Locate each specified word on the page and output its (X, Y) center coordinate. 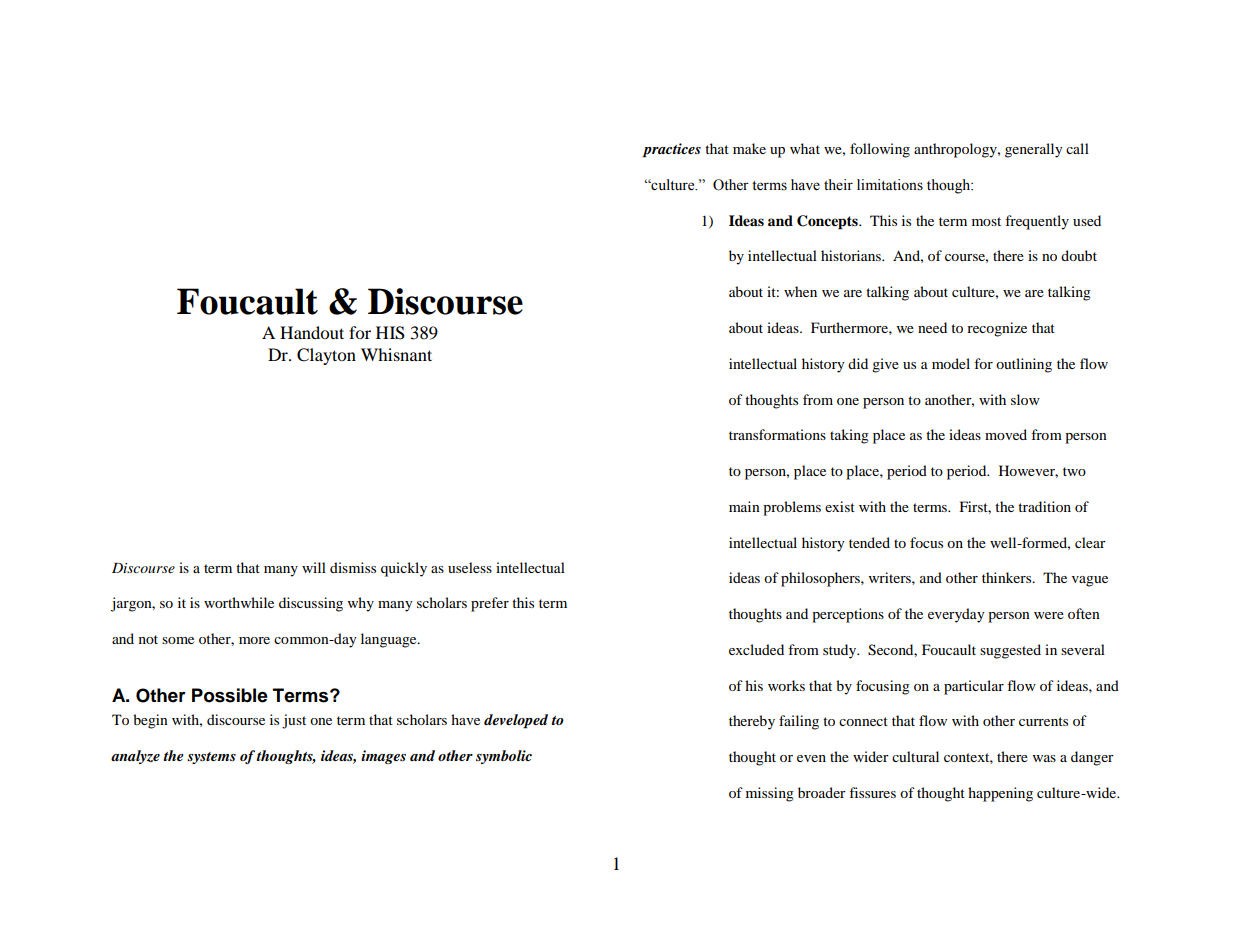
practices (671, 150)
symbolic (504, 757)
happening (1000, 794)
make (749, 148)
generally (1034, 150)
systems (211, 758)
